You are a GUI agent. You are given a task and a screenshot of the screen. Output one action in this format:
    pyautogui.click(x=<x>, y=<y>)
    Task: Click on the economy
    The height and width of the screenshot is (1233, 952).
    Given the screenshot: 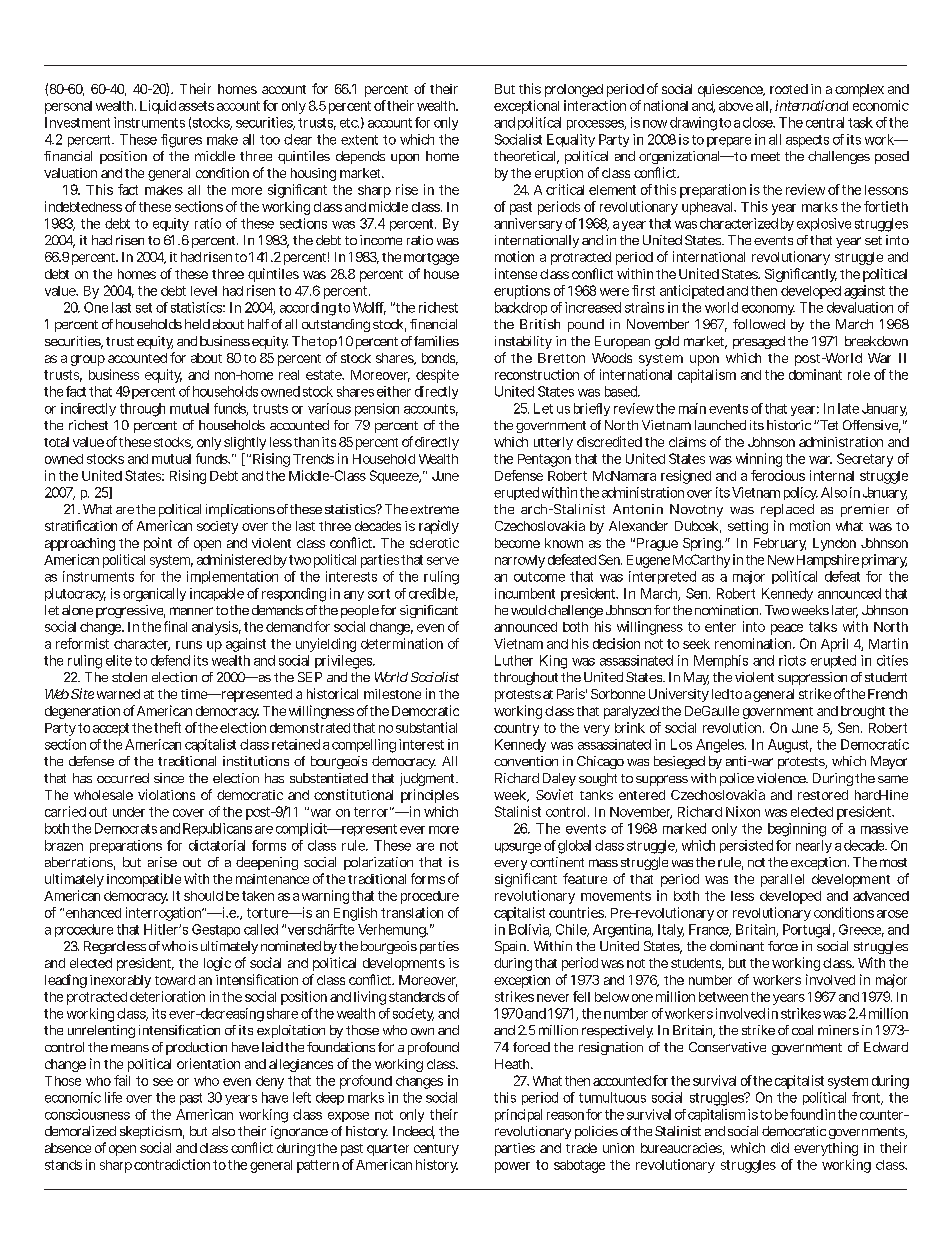 What is the action you would take?
    pyautogui.click(x=768, y=310)
